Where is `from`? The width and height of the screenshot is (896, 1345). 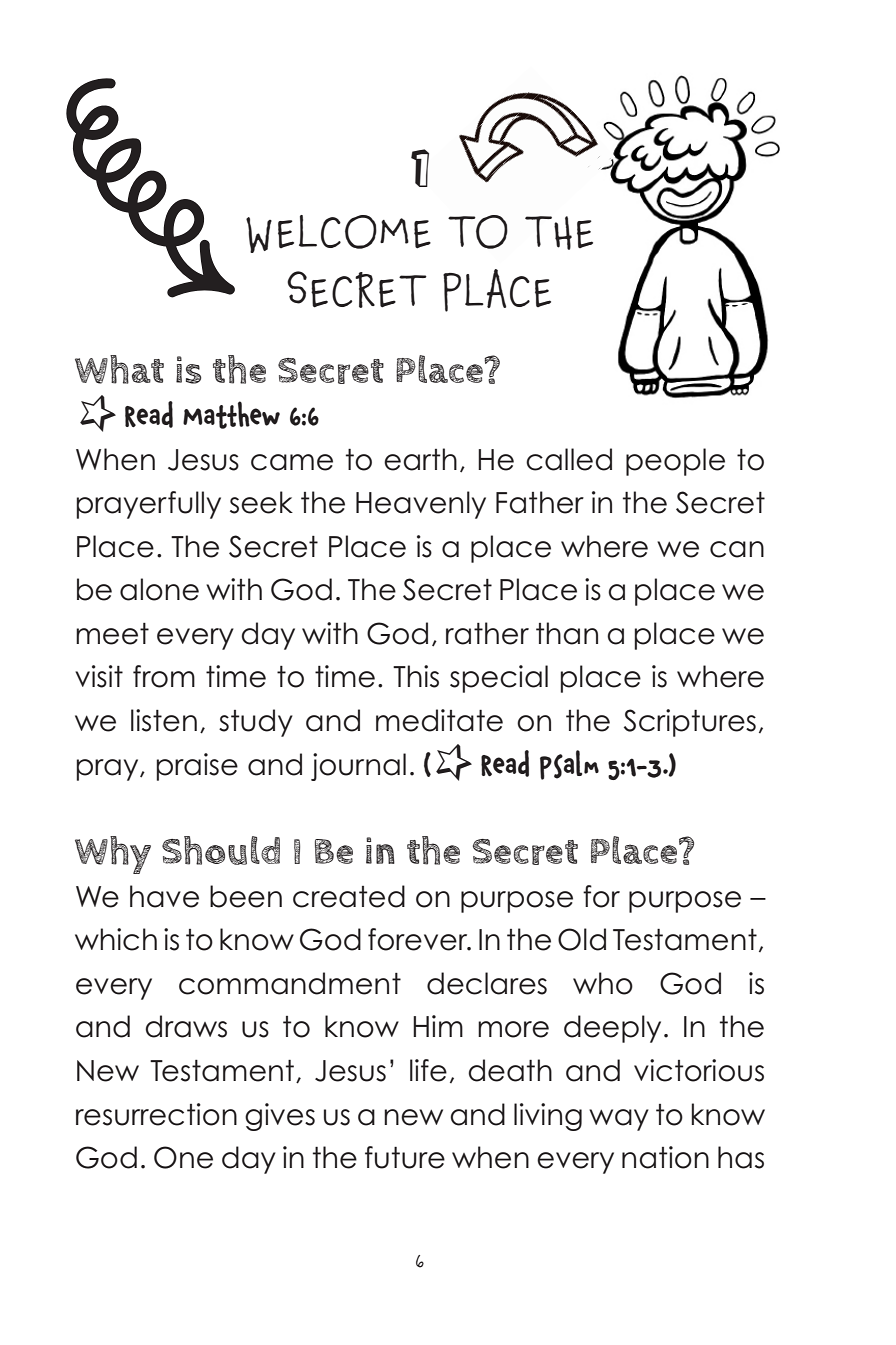
from is located at coordinates (164, 676).
